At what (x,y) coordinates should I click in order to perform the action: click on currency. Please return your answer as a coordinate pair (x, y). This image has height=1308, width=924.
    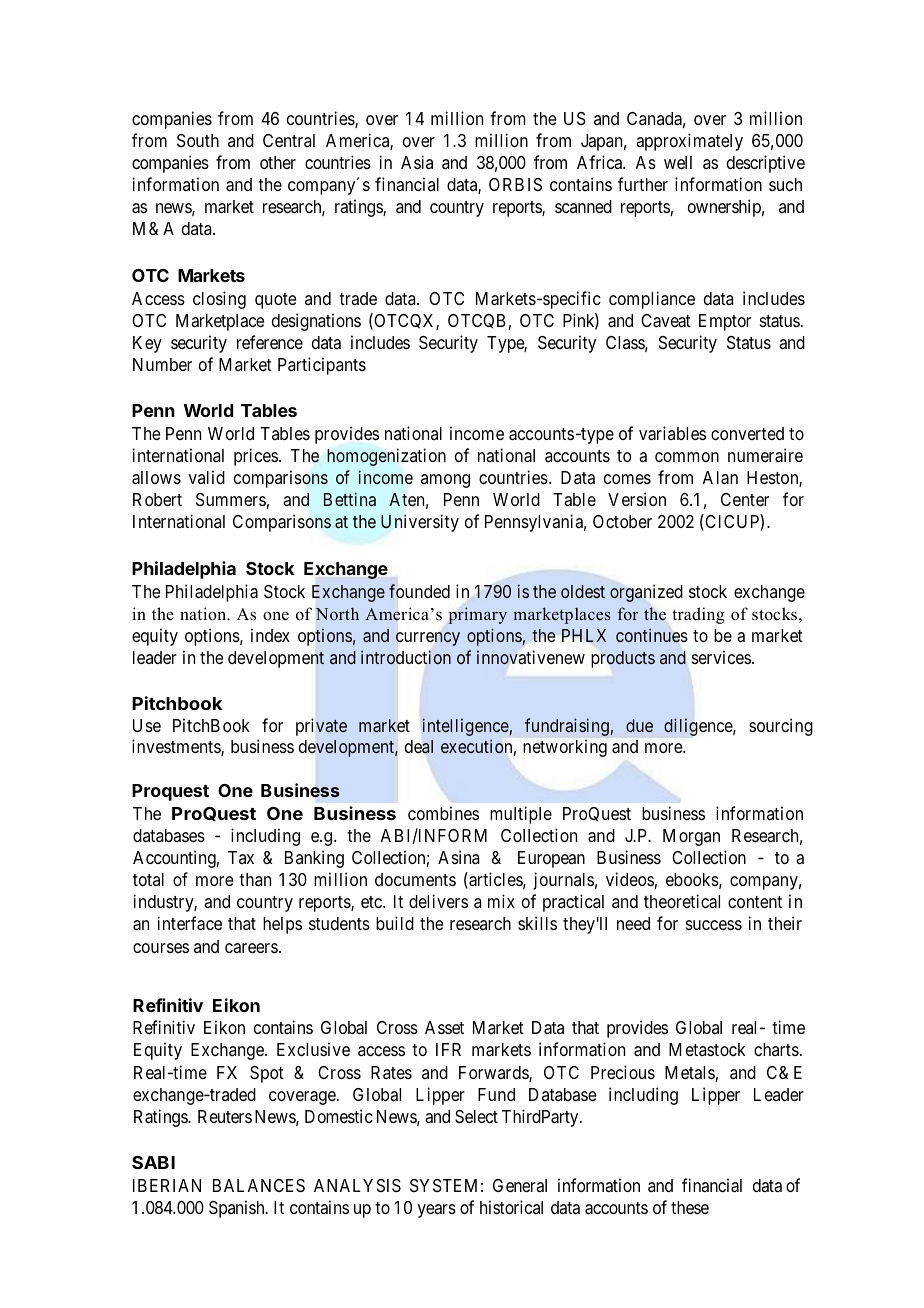
    Looking at the image, I should click on (428, 639).
